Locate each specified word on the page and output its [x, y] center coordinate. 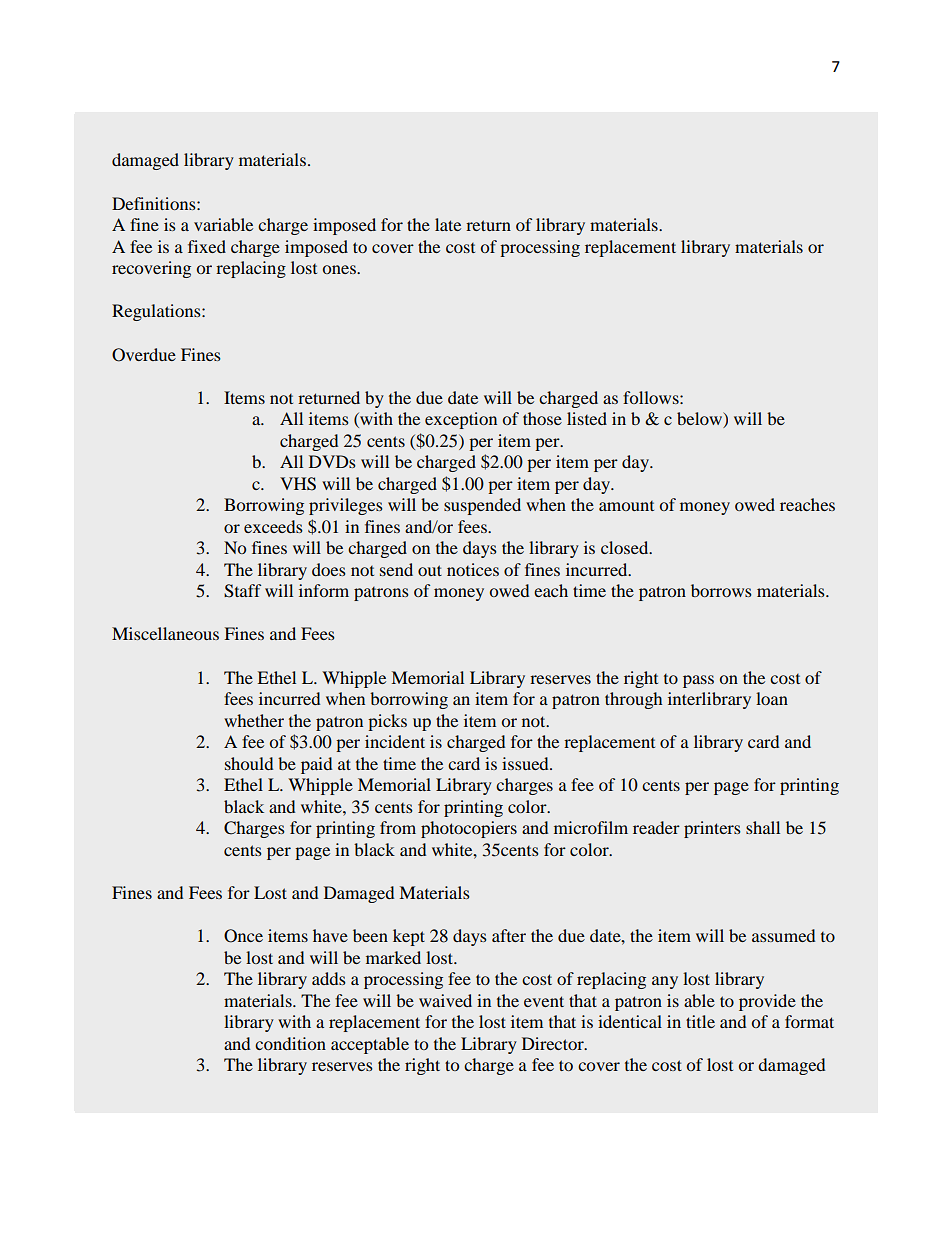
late [448, 224]
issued [526, 763]
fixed [207, 246]
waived [445, 1000]
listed [587, 418]
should [249, 763]
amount [626, 506]
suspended [482, 506]
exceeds [273, 526]
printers [712, 829]
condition [290, 1043]
